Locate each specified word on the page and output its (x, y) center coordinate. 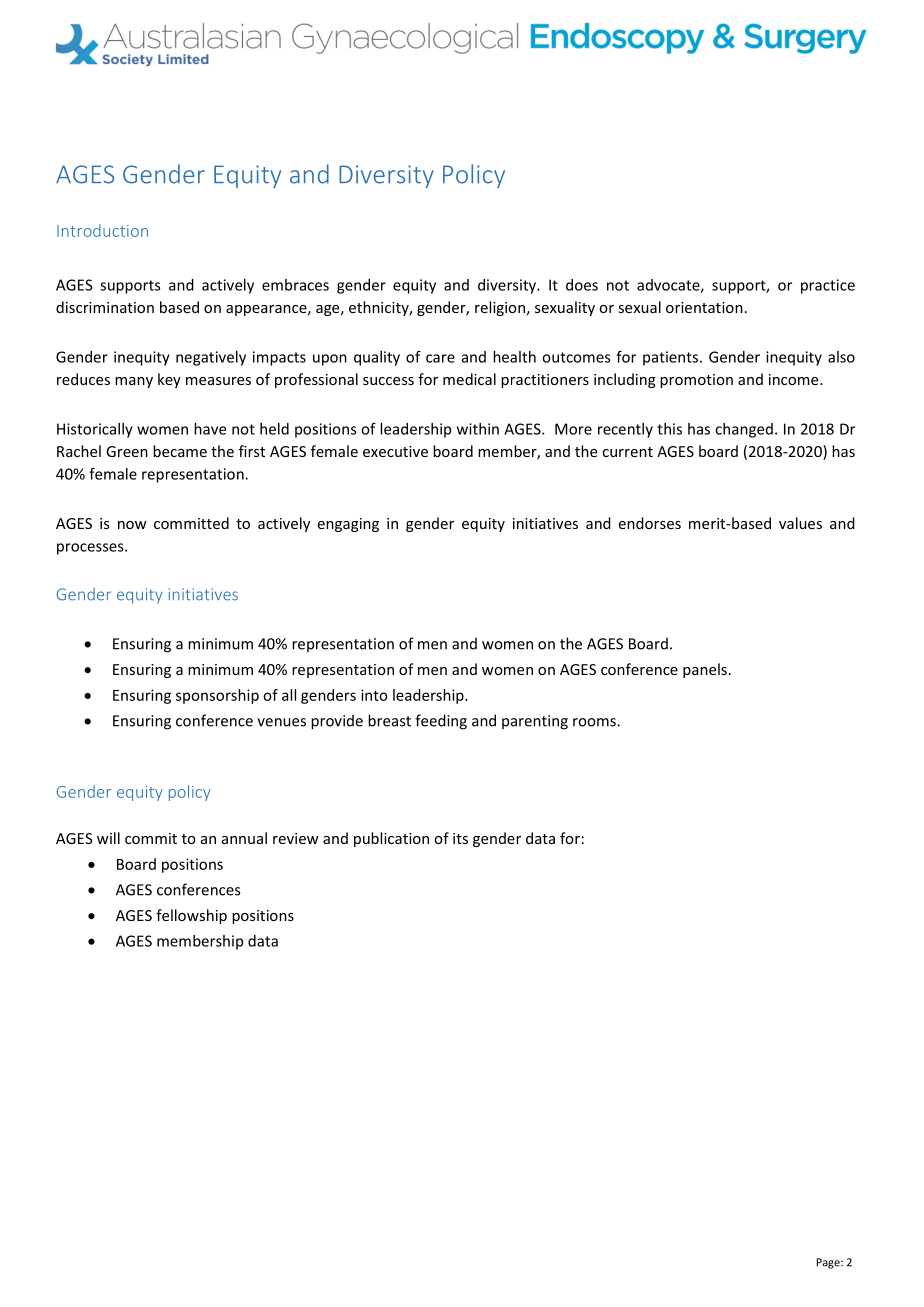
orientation (704, 307)
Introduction (102, 230)
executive (395, 451)
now (132, 525)
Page (829, 1263)
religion (500, 308)
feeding (441, 722)
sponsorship (217, 696)
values (800, 523)
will (108, 838)
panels (705, 670)
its (460, 838)
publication (391, 839)
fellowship (191, 916)
